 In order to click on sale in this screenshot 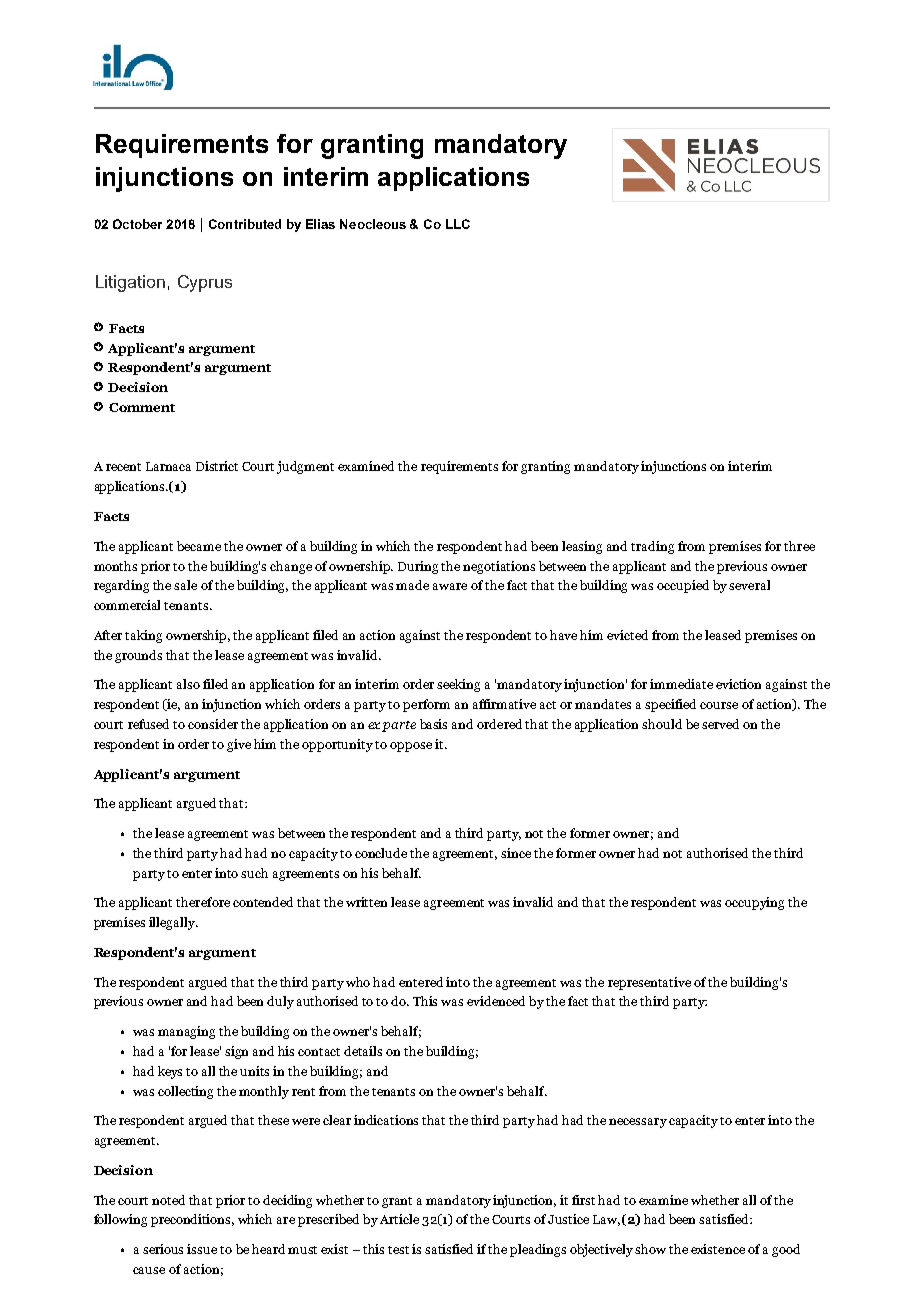, I will do `click(185, 585)`.
